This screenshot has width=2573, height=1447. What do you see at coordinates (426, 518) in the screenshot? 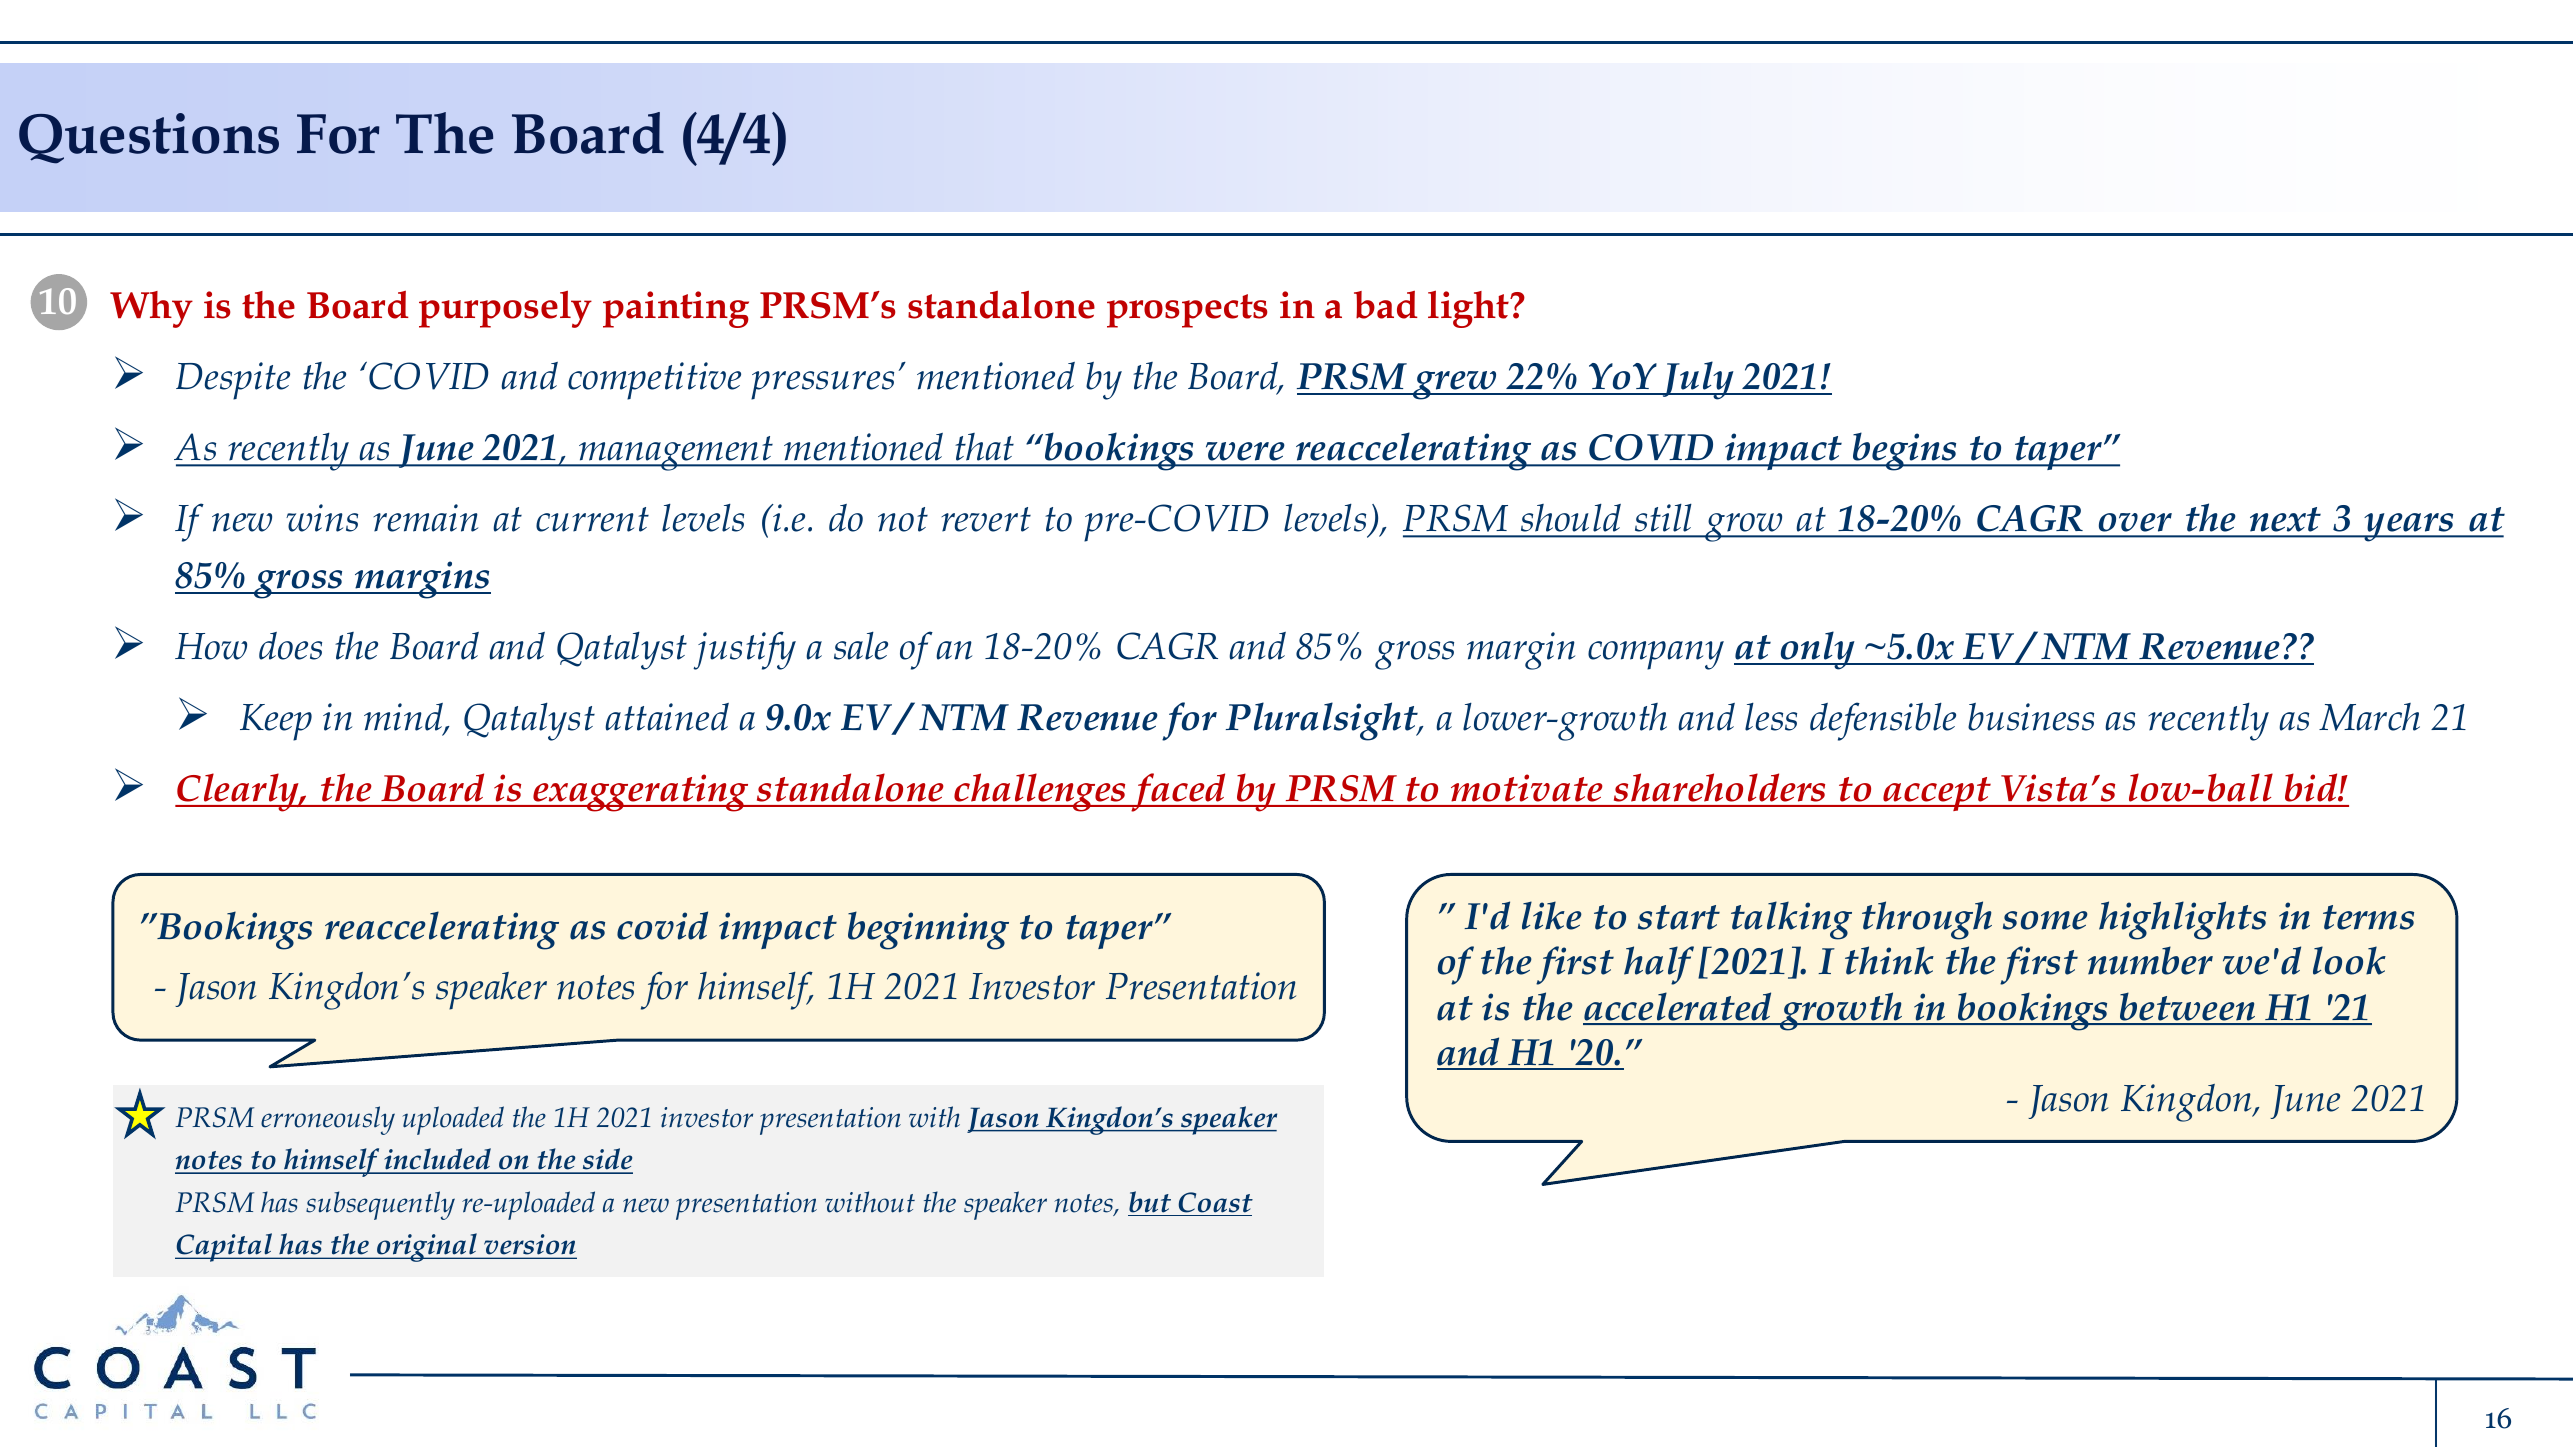
I see `remain` at bounding box center [426, 518].
